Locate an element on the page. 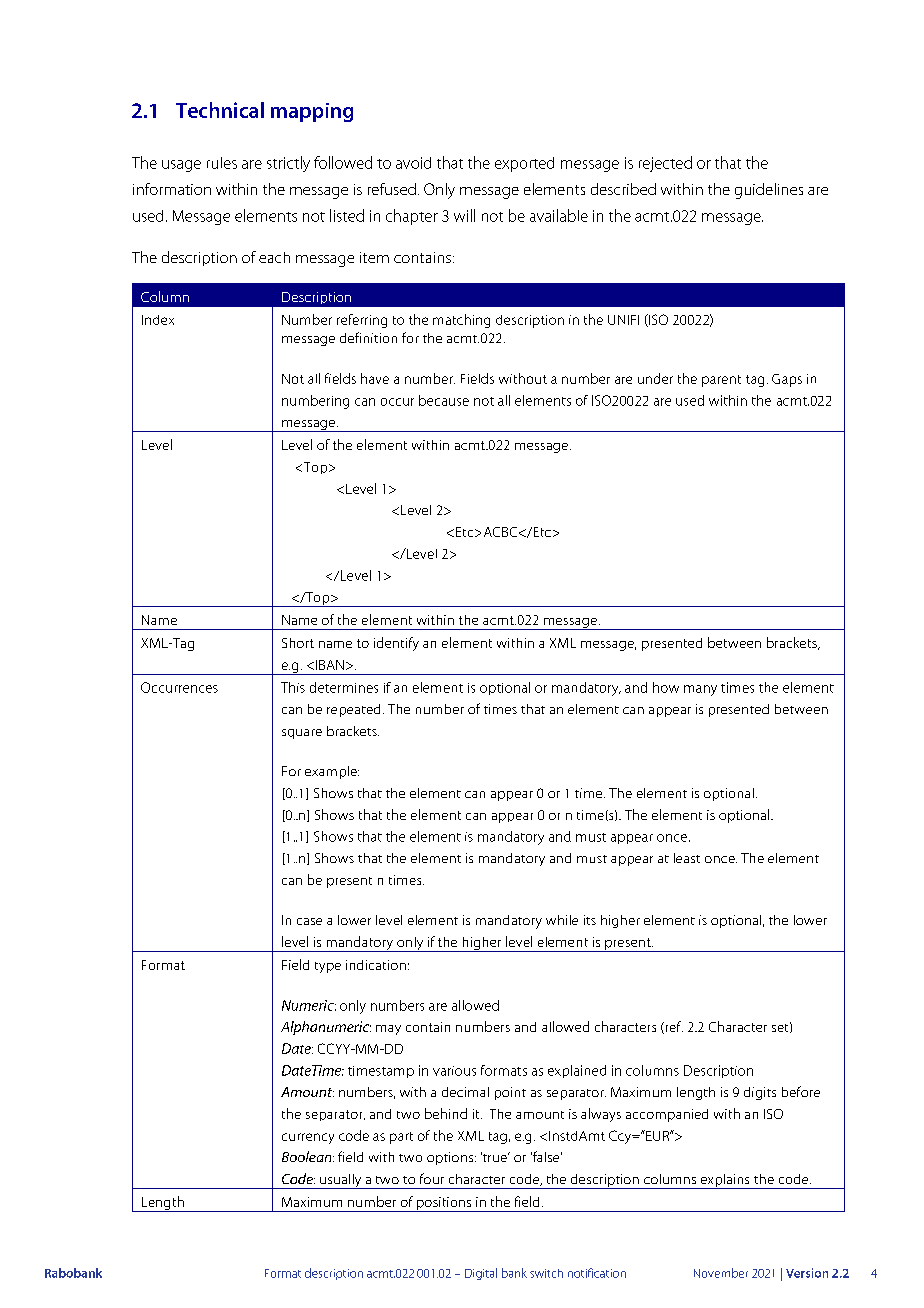 This image has height=1308, width=924. guidelines is located at coordinates (769, 191).
